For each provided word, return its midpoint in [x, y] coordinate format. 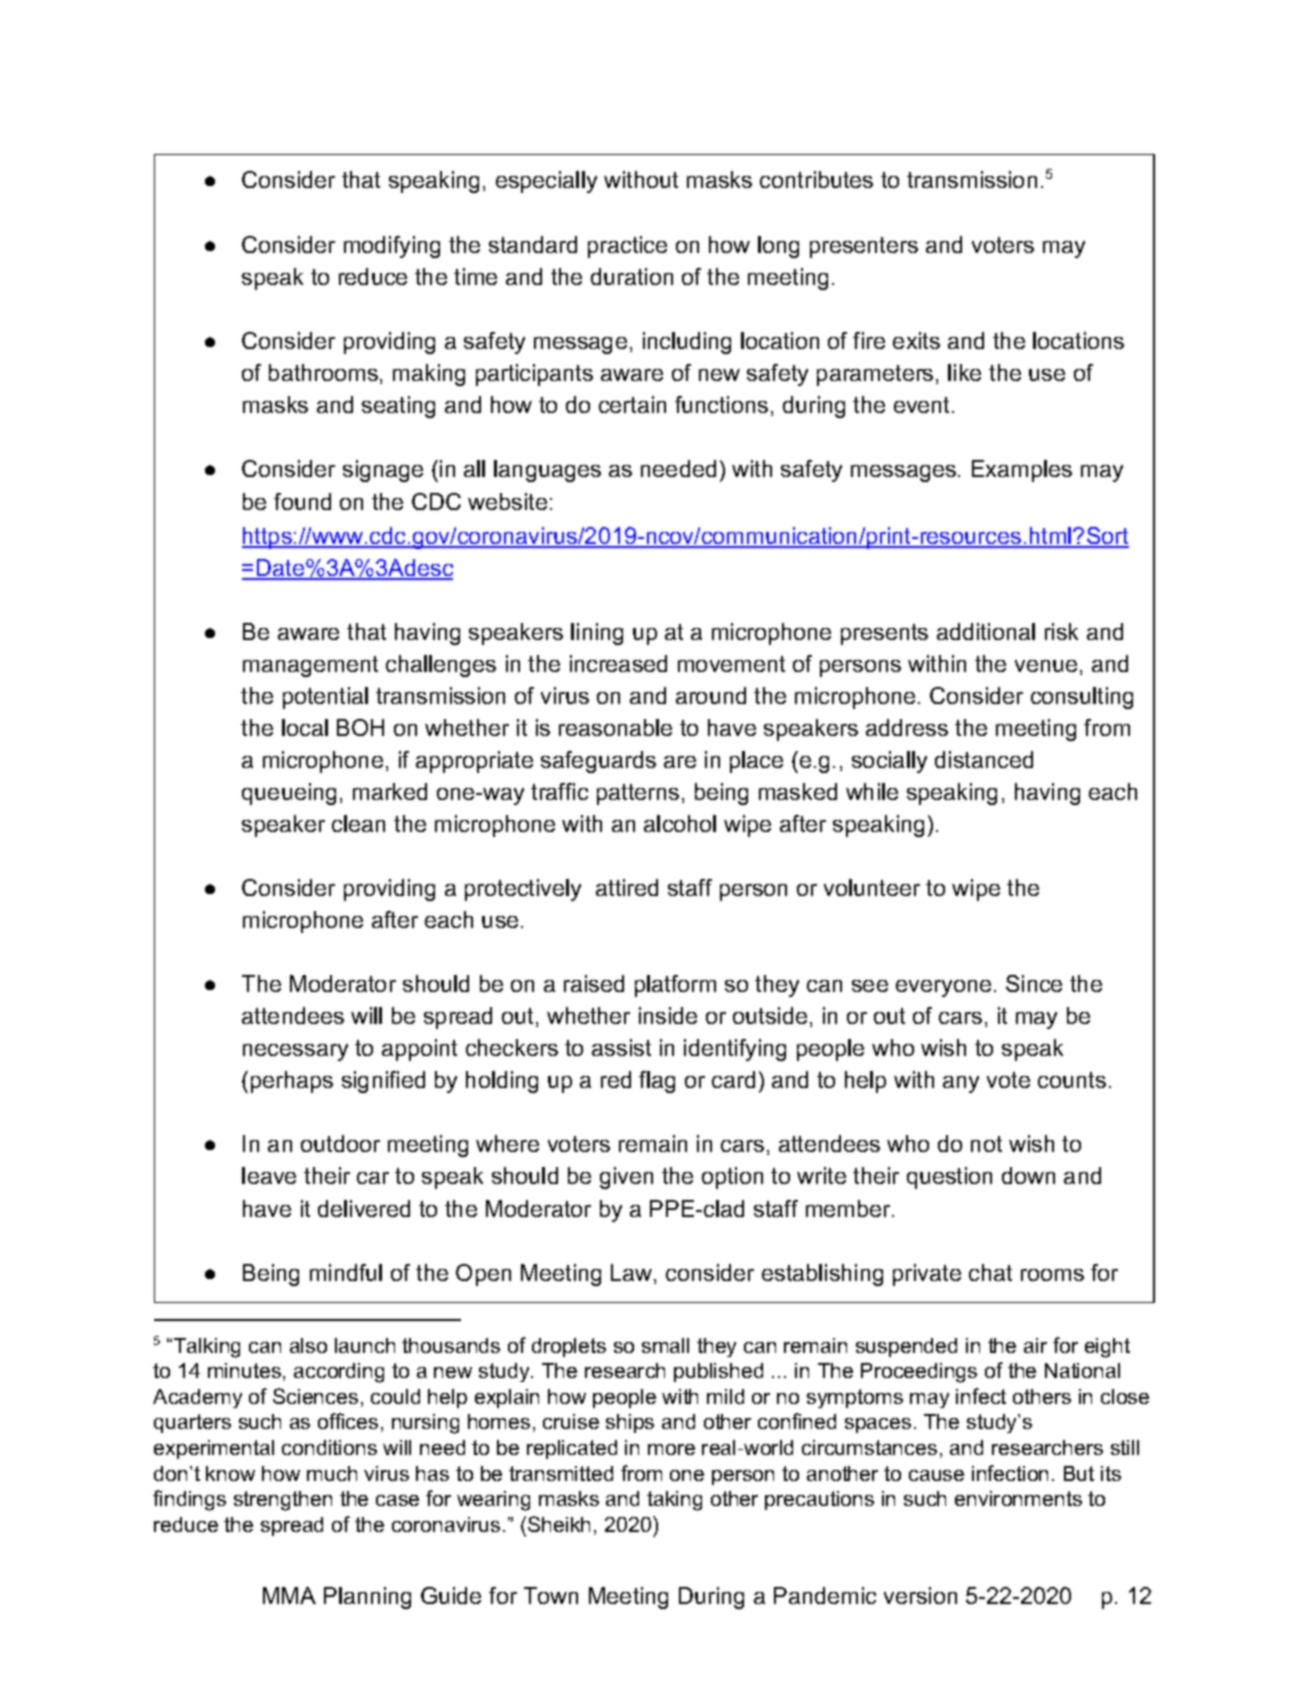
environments [1018, 1498]
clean [358, 823]
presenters [864, 247]
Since [1034, 983]
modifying [392, 247]
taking [674, 1501]
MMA [289, 1595]
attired [627, 887]
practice [627, 247]
